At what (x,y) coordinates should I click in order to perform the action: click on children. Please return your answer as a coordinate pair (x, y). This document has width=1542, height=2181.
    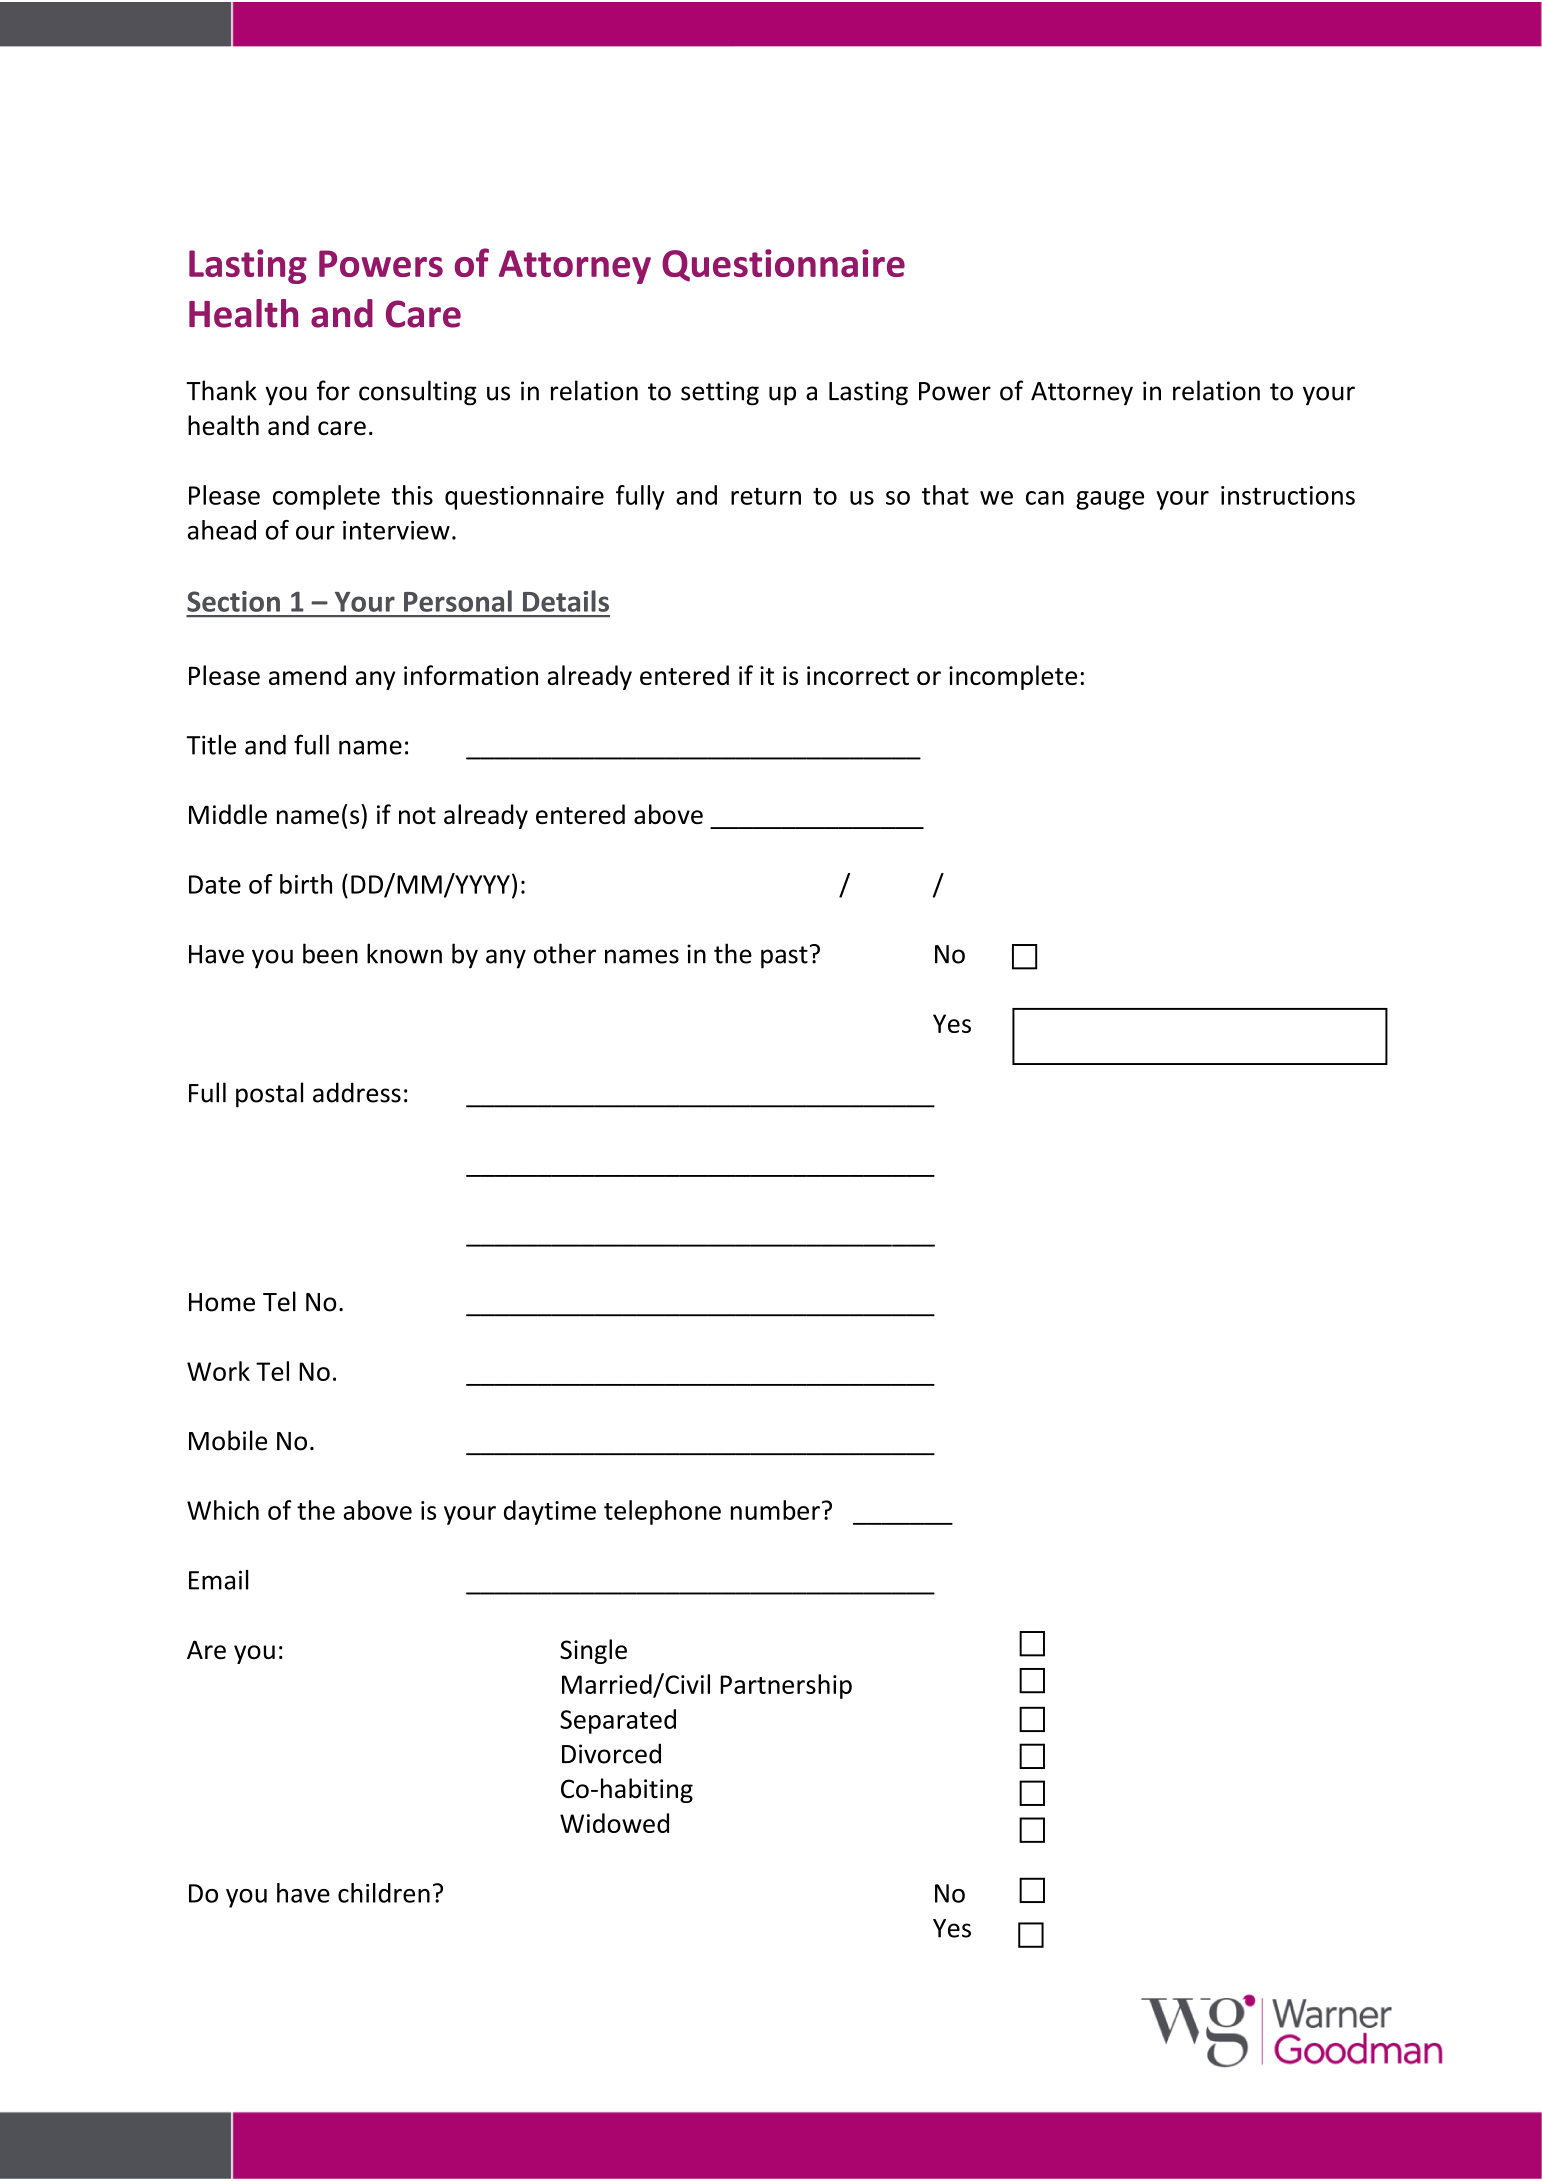
    Looking at the image, I should click on (384, 1893).
